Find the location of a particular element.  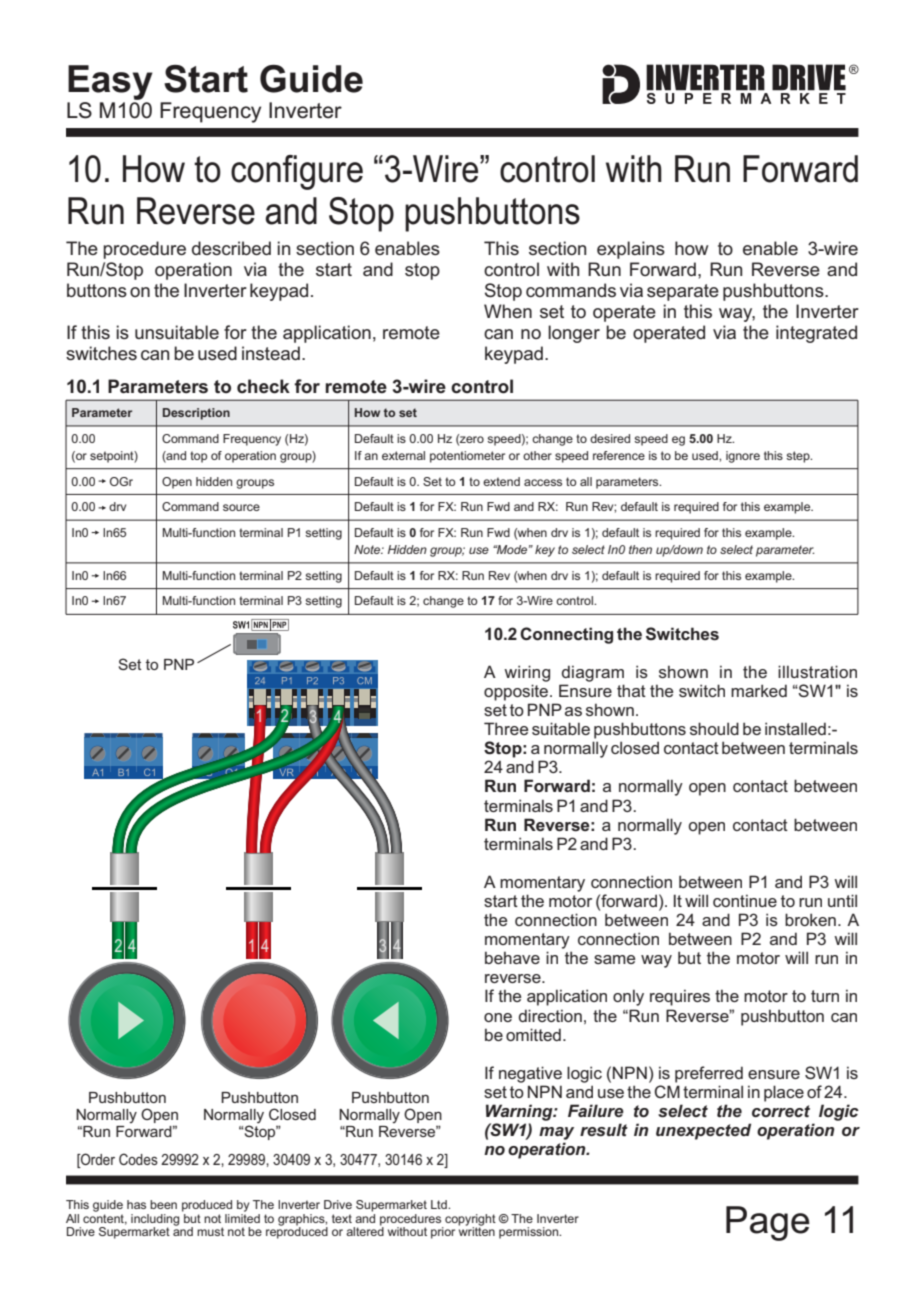

Easy is located at coordinates (110, 82).
